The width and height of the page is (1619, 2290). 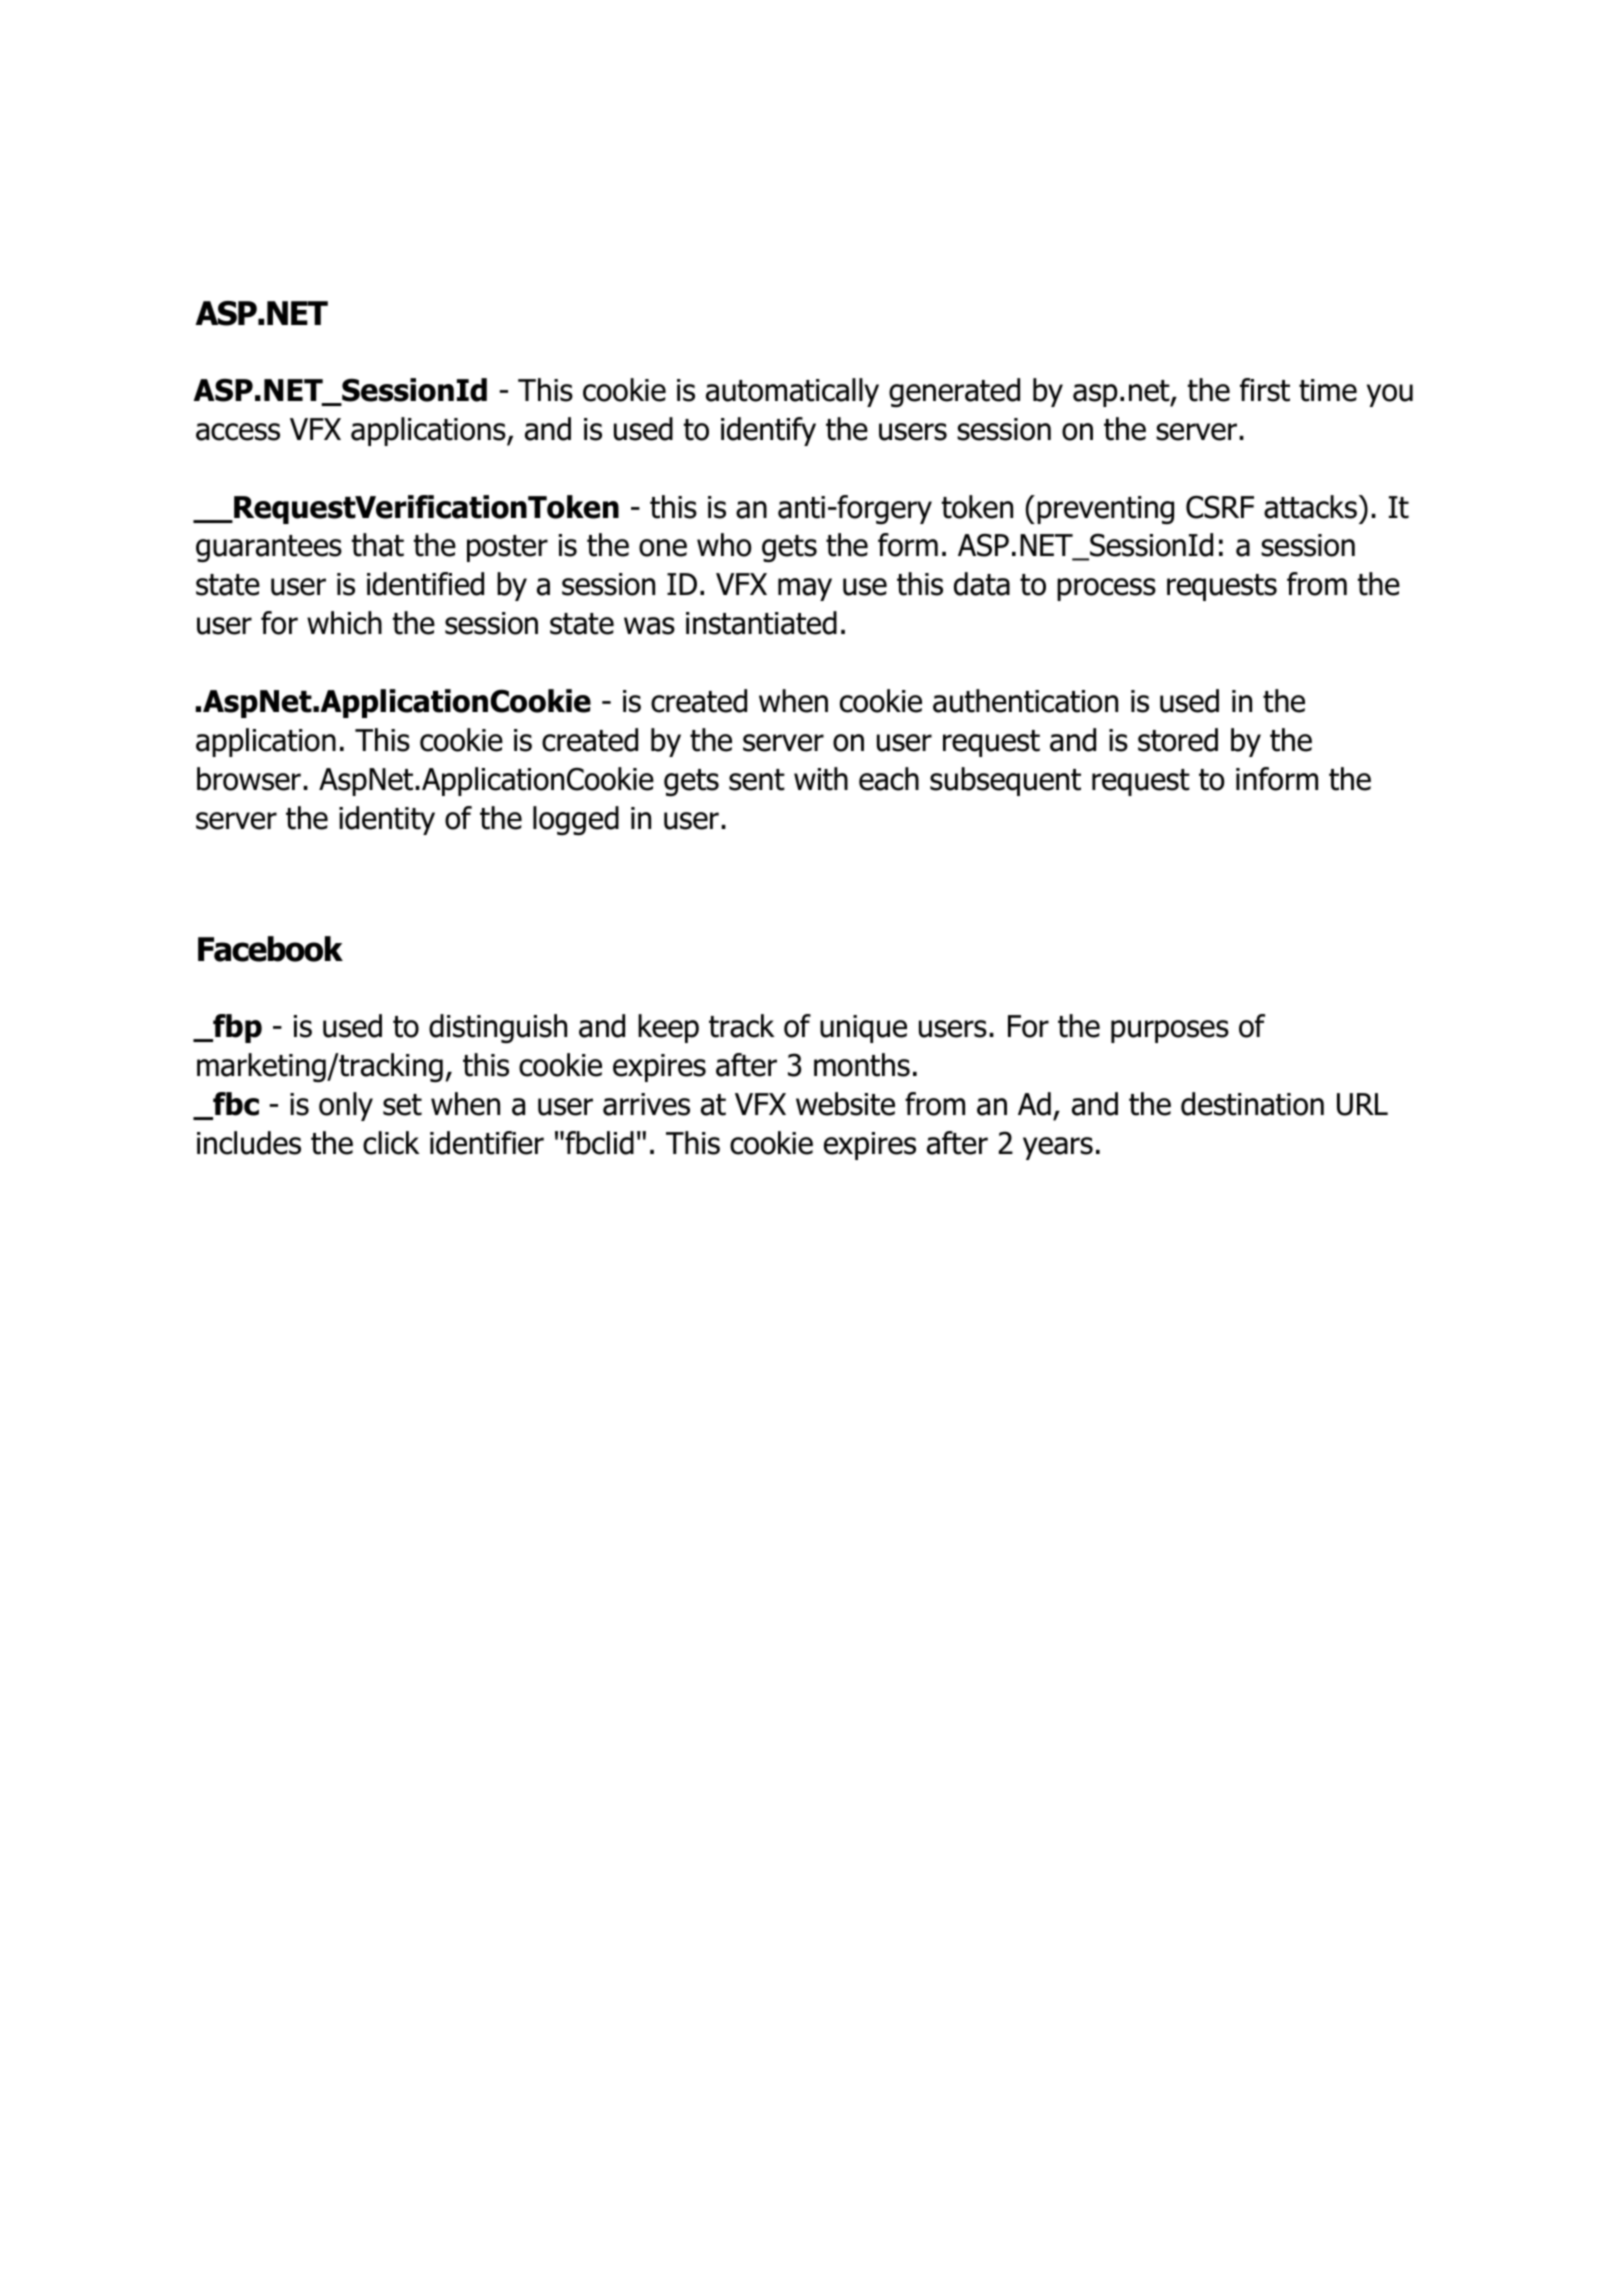 I want to click on click, so click(x=391, y=1143).
